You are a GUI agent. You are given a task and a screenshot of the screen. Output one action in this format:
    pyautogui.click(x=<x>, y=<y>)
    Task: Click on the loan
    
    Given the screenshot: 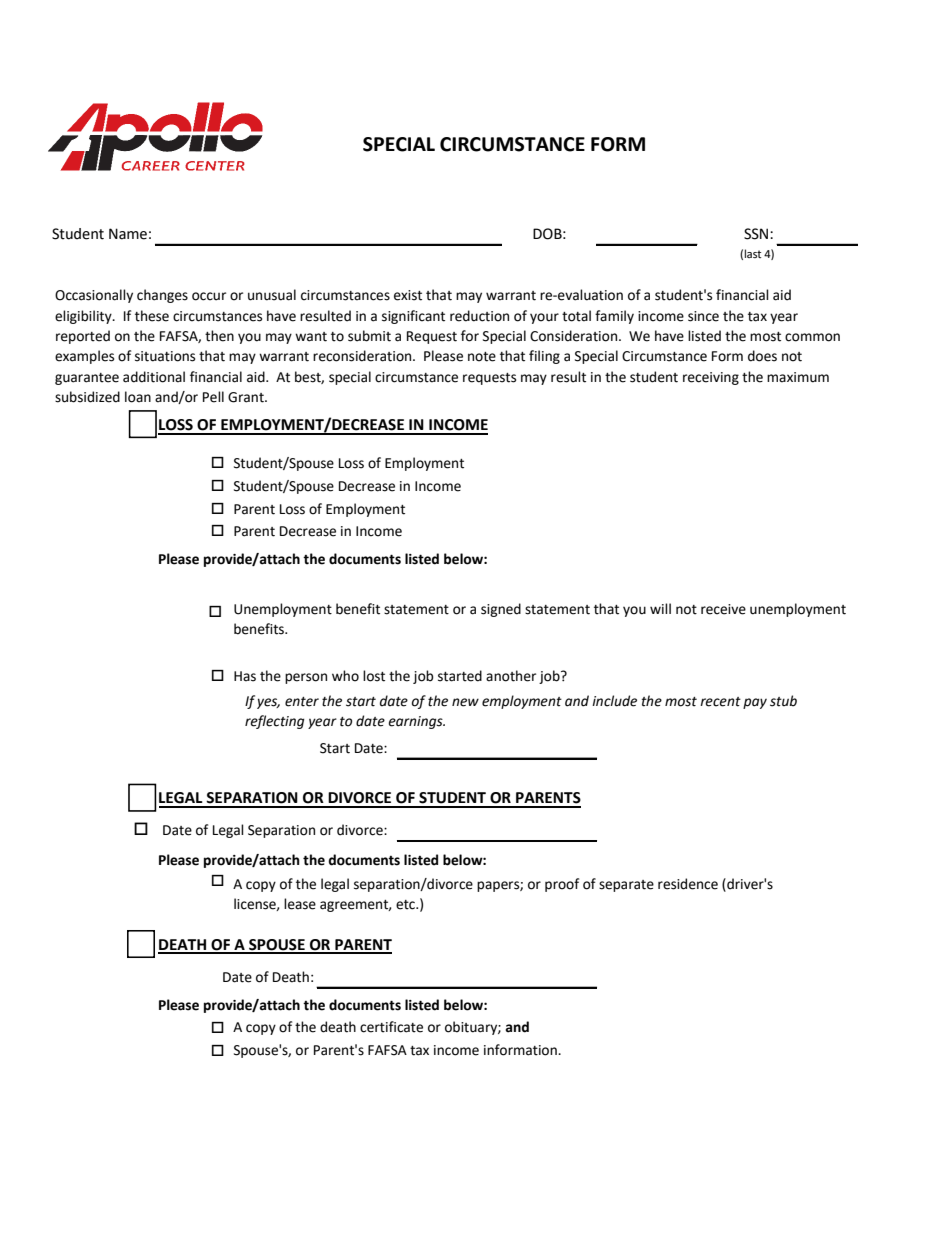 What is the action you would take?
    pyautogui.click(x=138, y=397)
